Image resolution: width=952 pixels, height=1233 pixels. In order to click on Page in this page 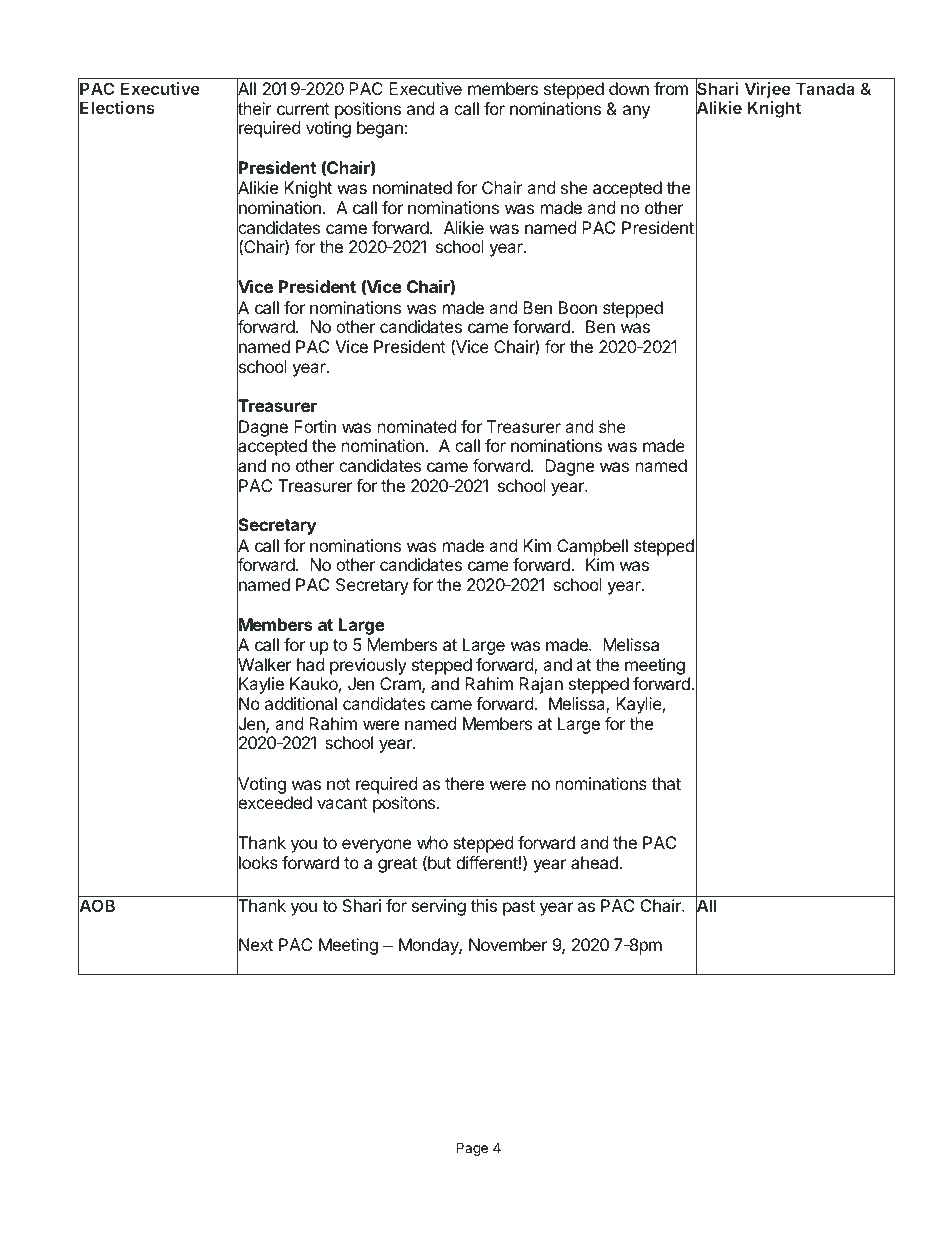, I will do `click(472, 1149)`.
